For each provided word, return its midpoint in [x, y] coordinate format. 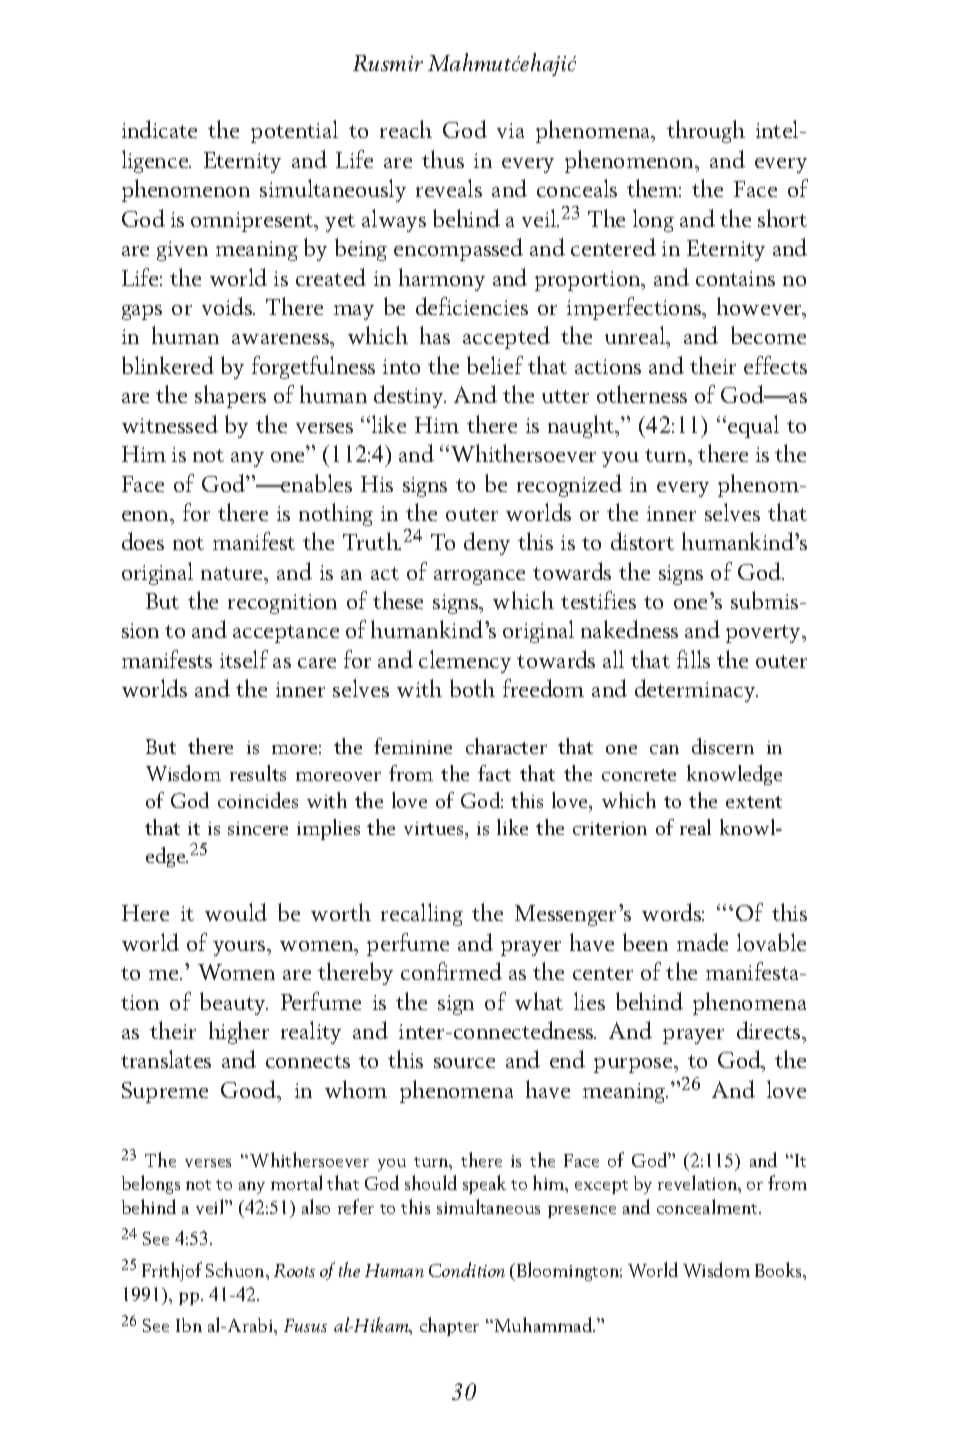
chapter [449, 1326]
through [706, 131]
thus [443, 159]
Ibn [189, 1325]
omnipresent [253, 222]
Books [779, 1269]
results [258, 773]
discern [723, 746]
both [472, 688]
